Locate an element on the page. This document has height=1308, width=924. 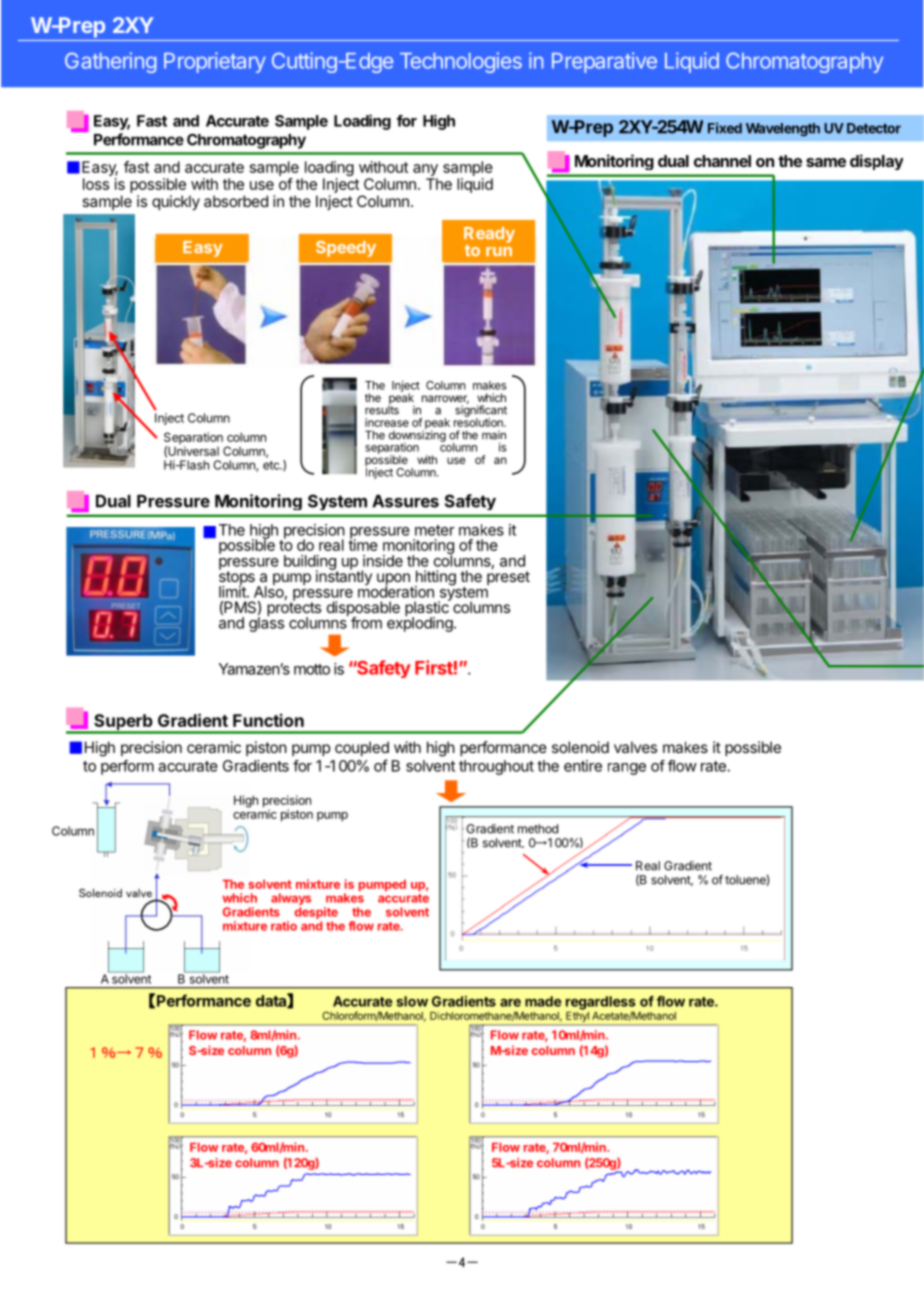
range is located at coordinates (627, 769).
